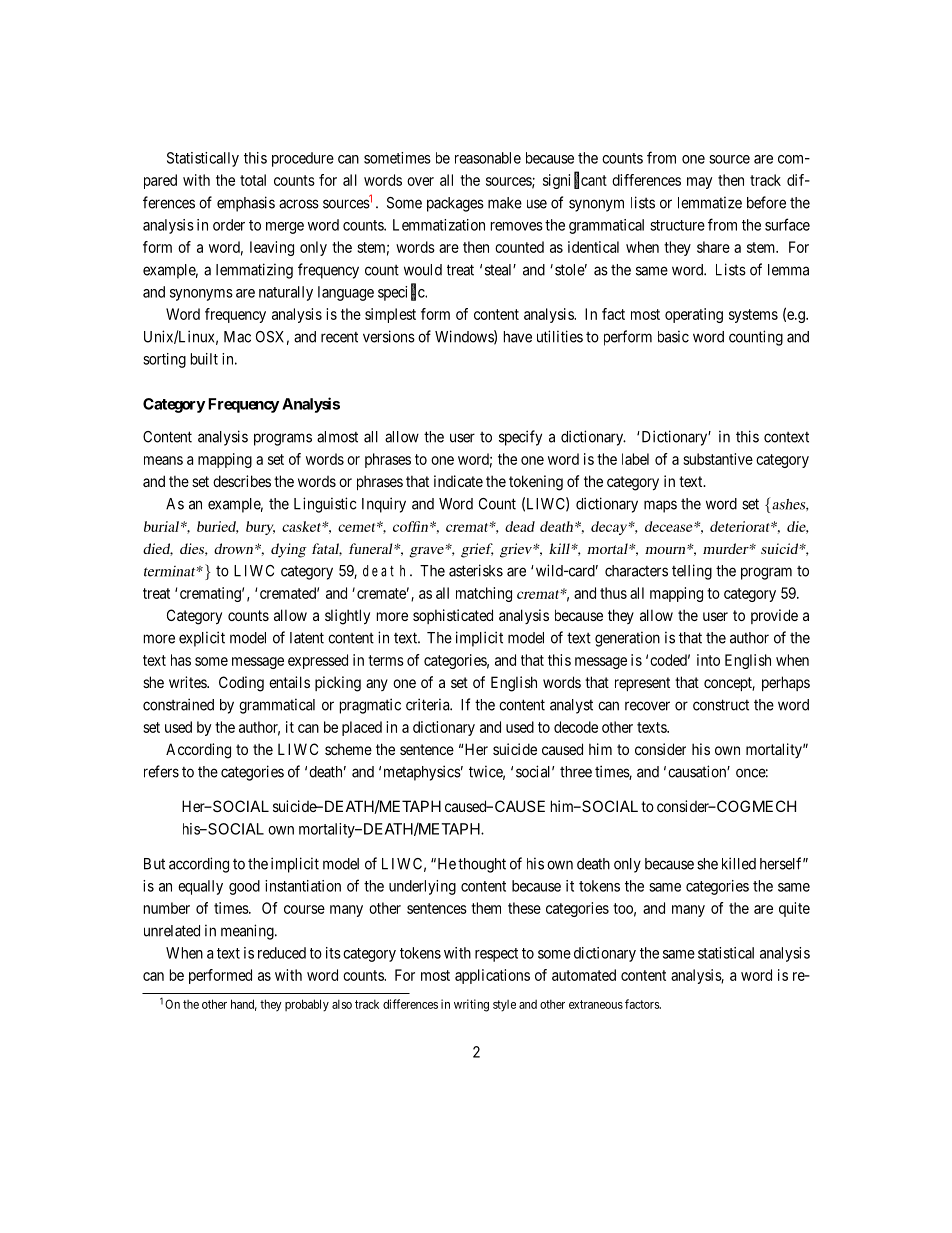  I want to click on may, so click(699, 183).
